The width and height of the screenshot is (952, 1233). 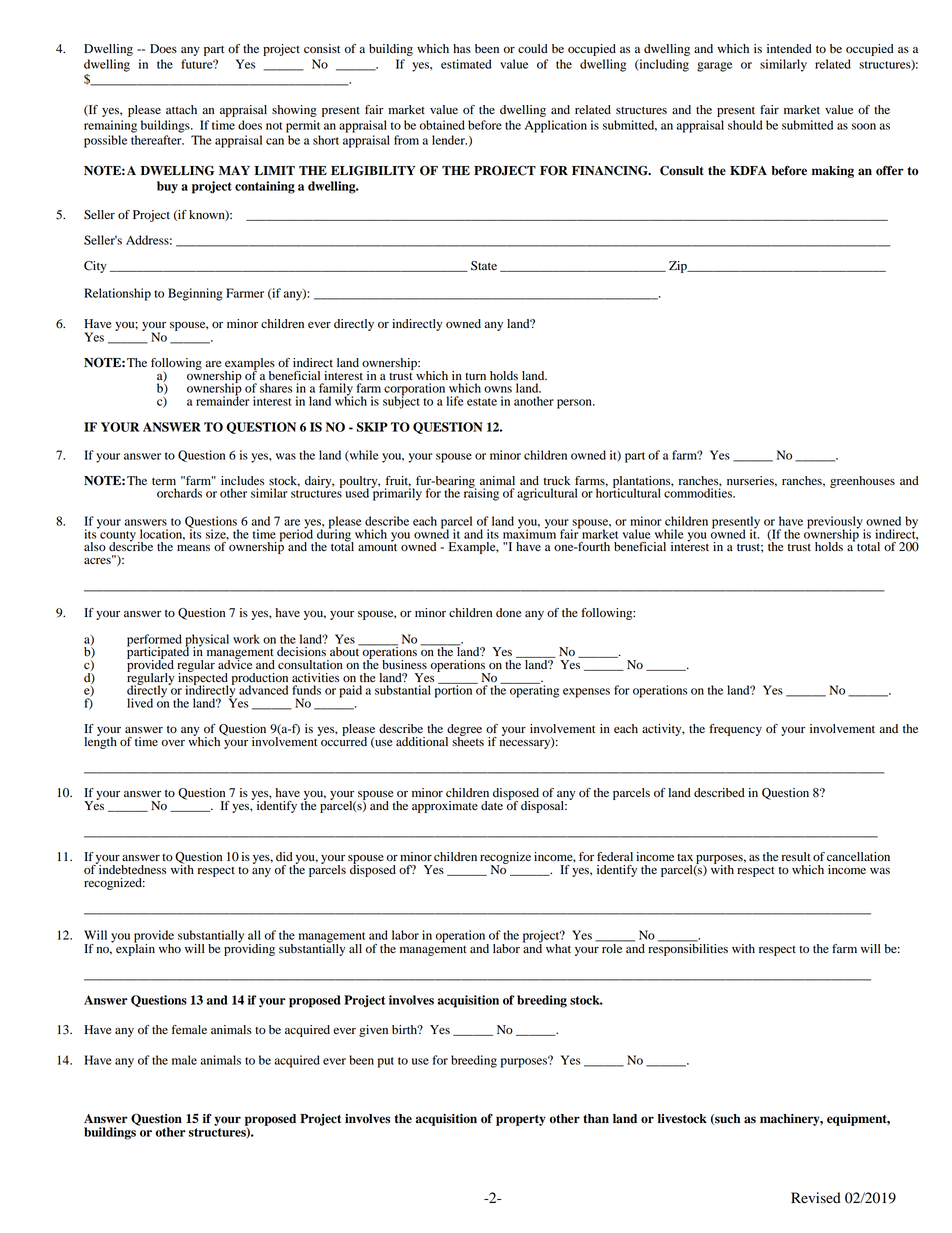 What do you see at coordinates (386, 1062) in the screenshot?
I see `put` at bounding box center [386, 1062].
